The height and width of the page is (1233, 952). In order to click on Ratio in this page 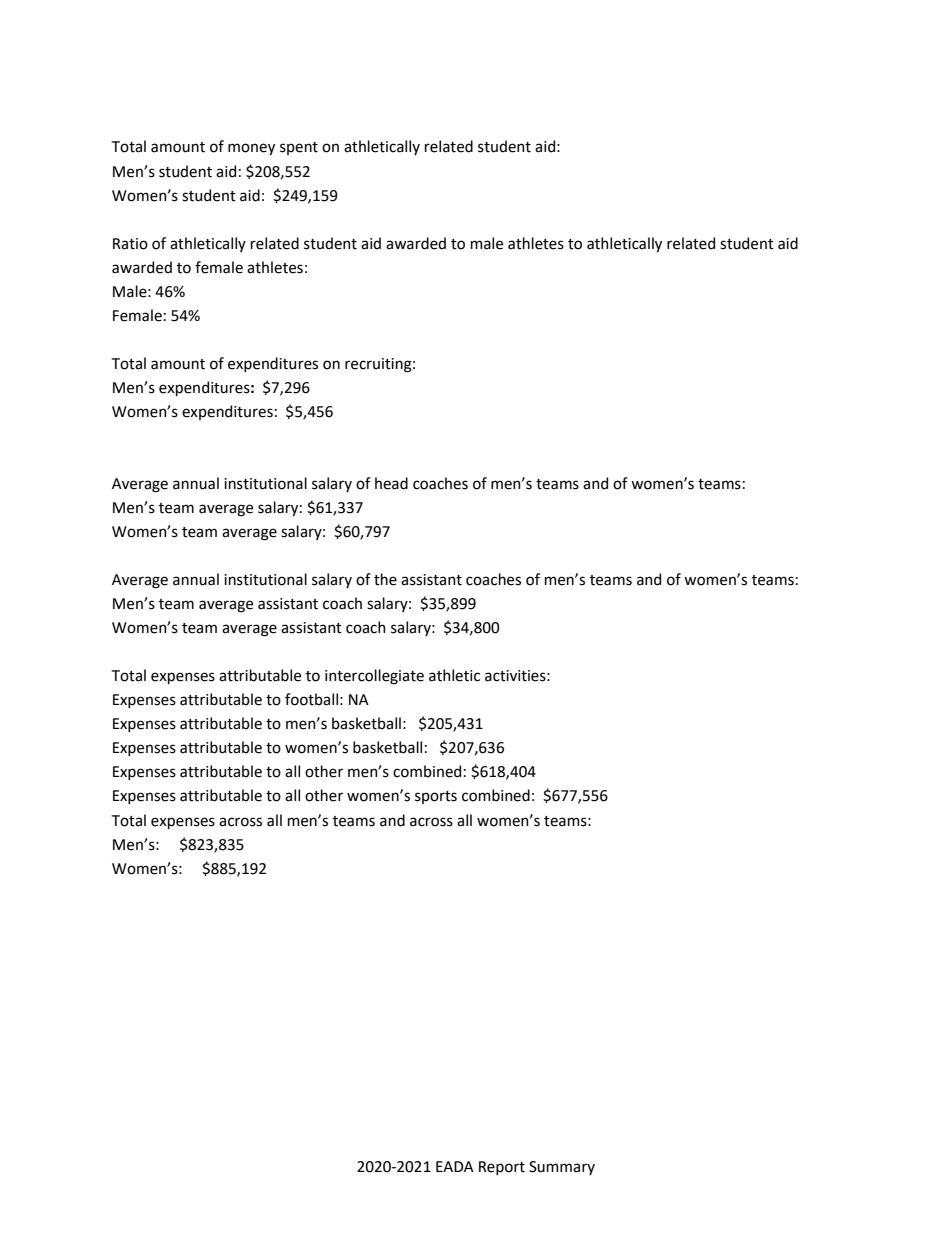, I will do `click(130, 244)`.
